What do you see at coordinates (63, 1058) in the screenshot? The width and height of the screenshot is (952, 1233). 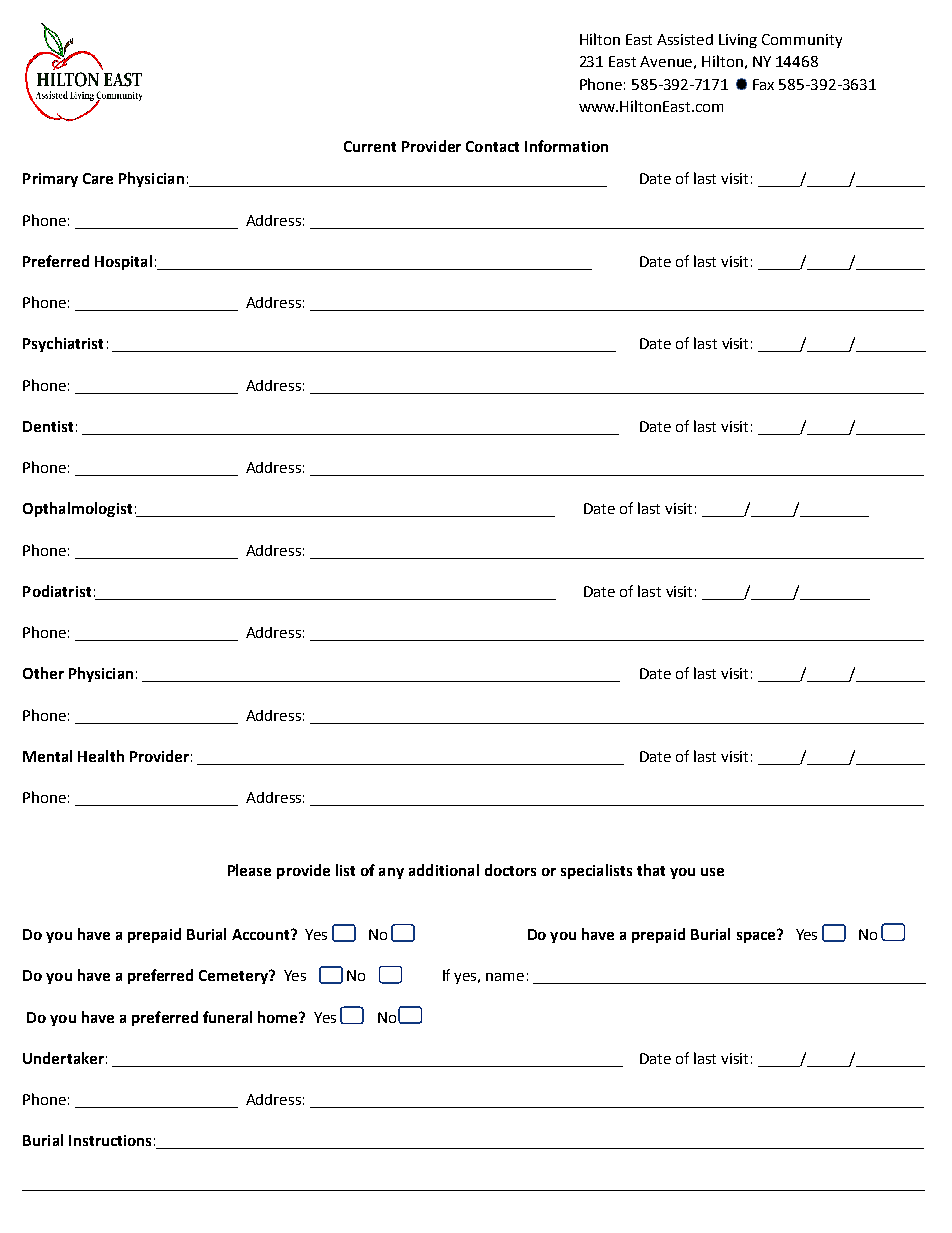 I see `Undertaker` at bounding box center [63, 1058].
